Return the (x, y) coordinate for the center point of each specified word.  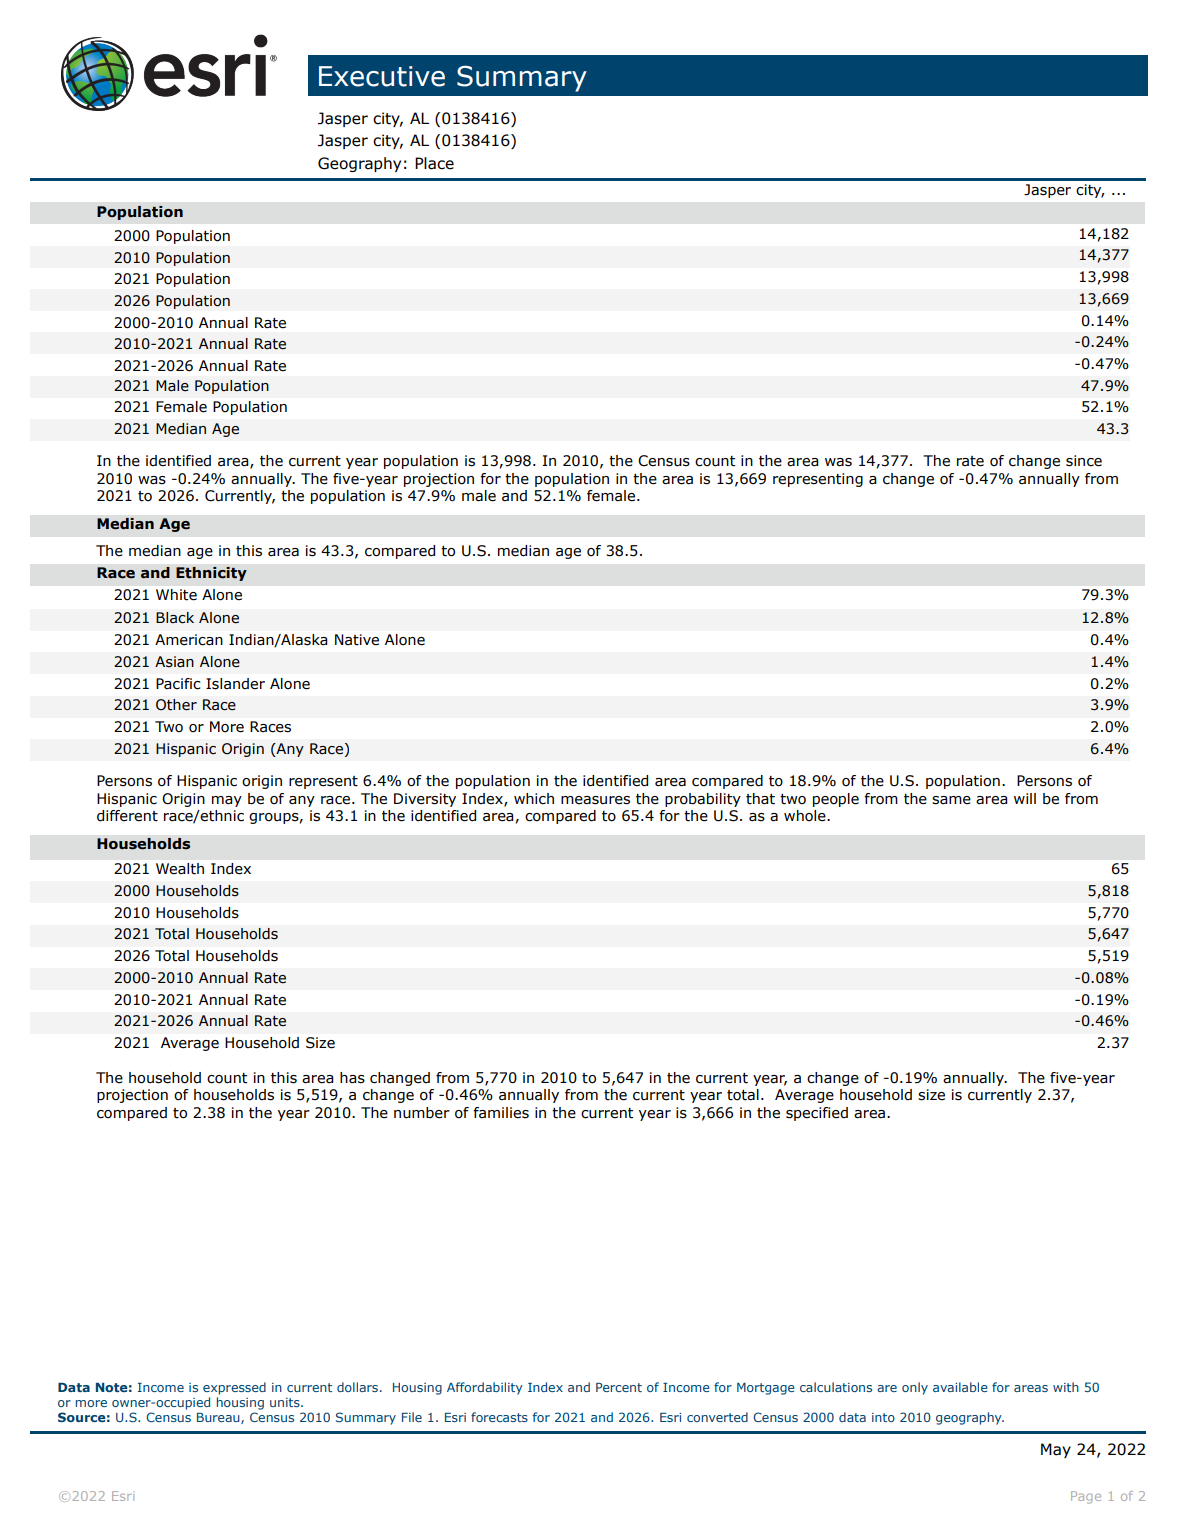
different (127, 816)
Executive (382, 76)
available (960, 1387)
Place (434, 163)
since (1084, 461)
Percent (619, 1387)
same (951, 800)
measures (595, 800)
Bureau (219, 1418)
